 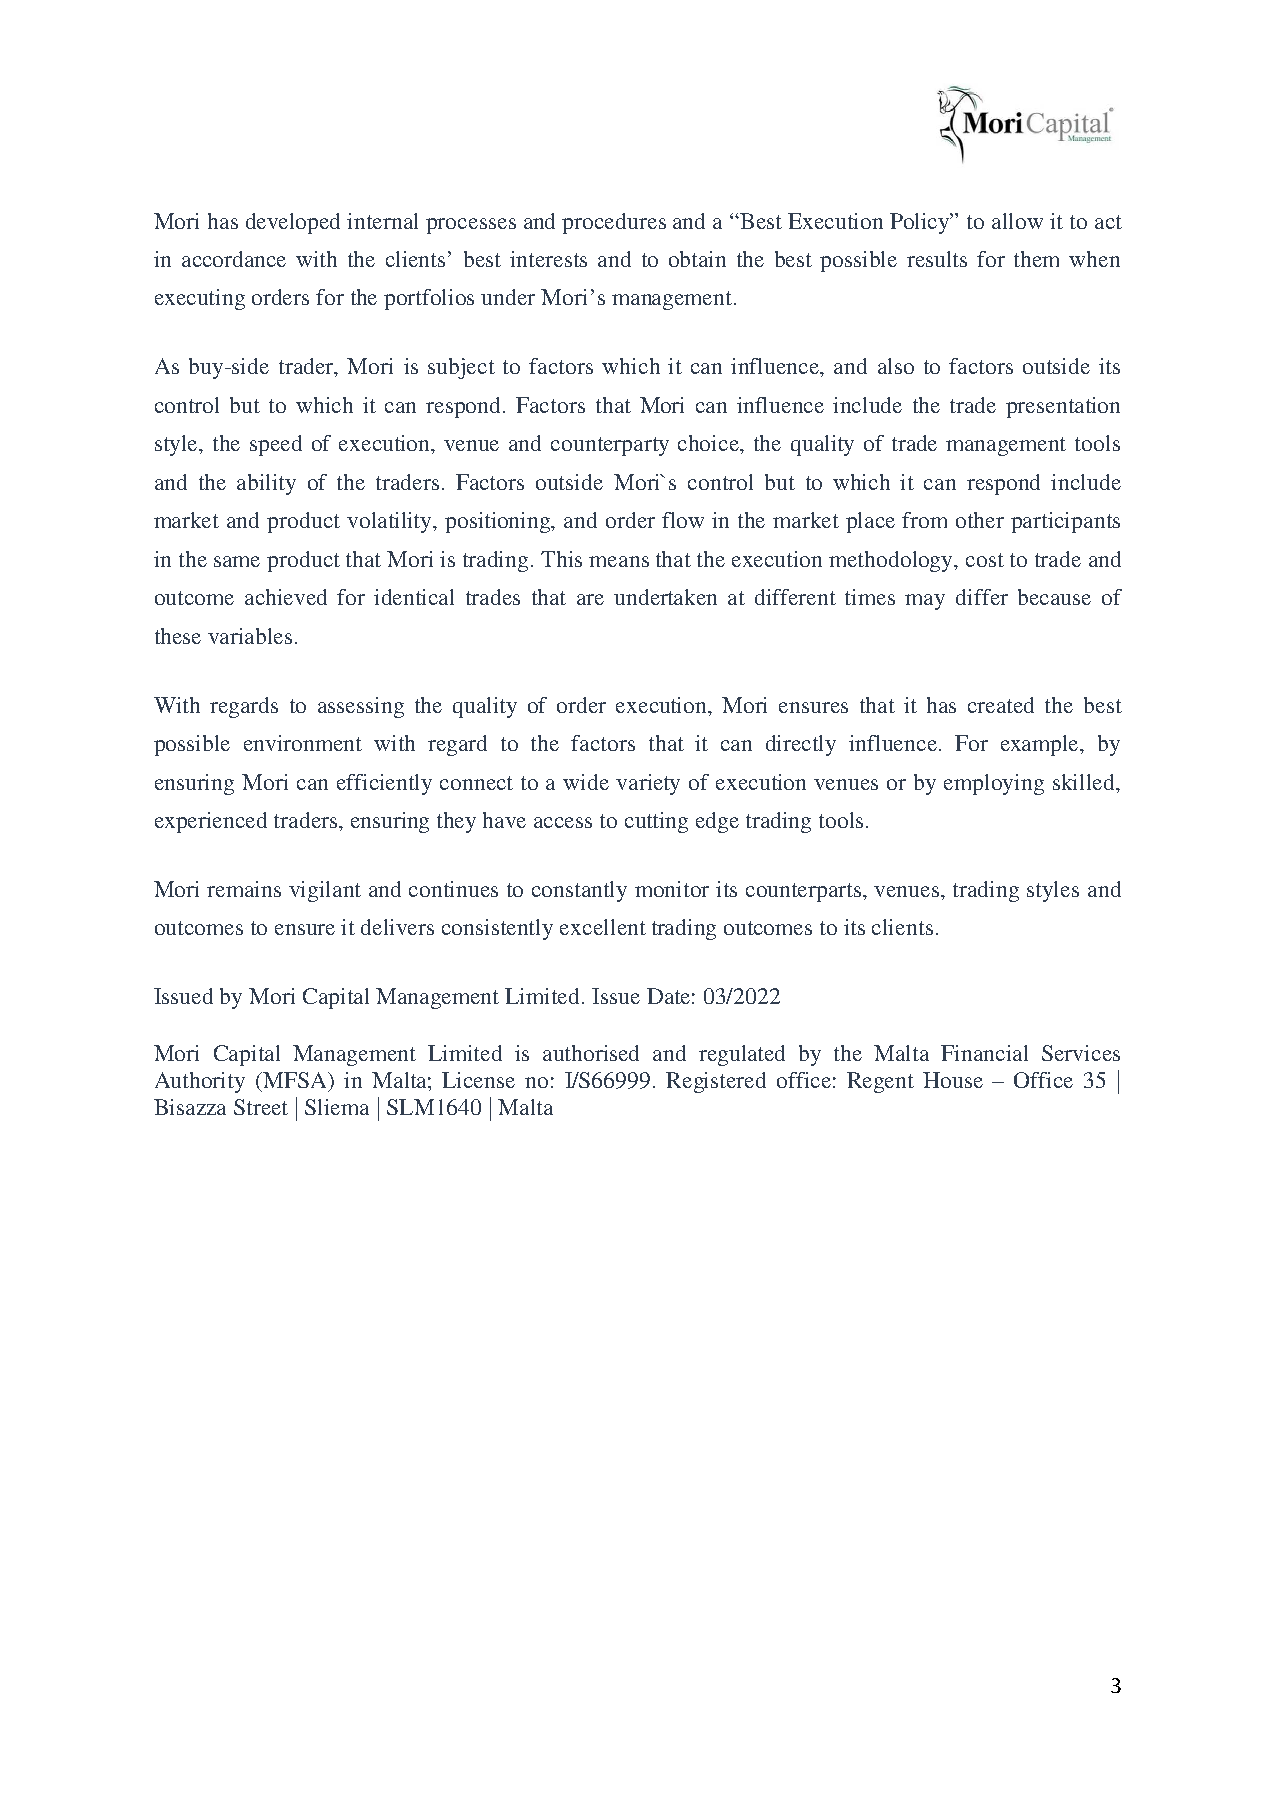 I want to click on developed, so click(x=293, y=223).
